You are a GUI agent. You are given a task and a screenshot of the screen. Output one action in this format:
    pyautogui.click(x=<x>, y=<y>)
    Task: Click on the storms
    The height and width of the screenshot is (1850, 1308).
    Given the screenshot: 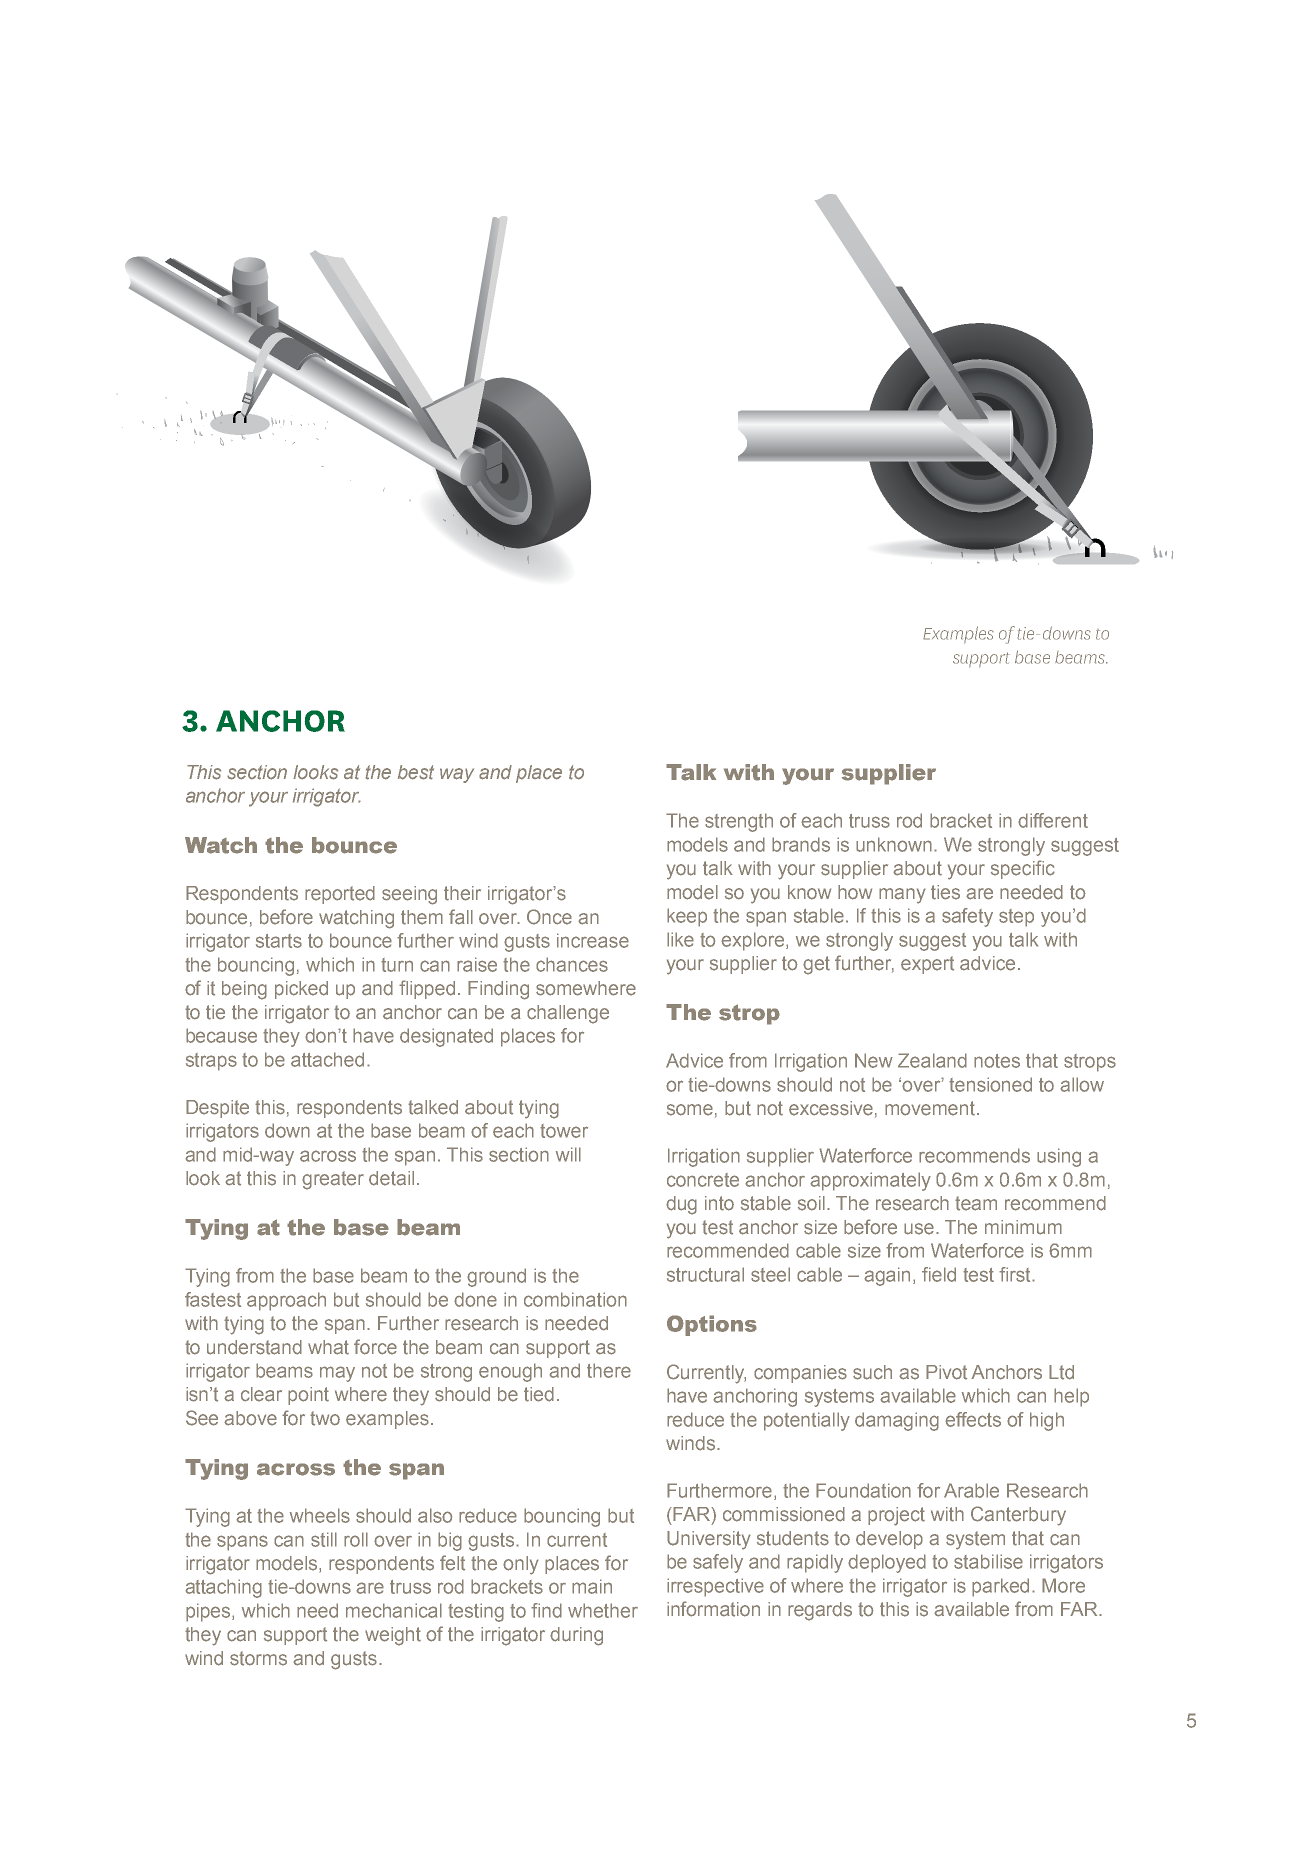 What is the action you would take?
    pyautogui.click(x=258, y=1658)
